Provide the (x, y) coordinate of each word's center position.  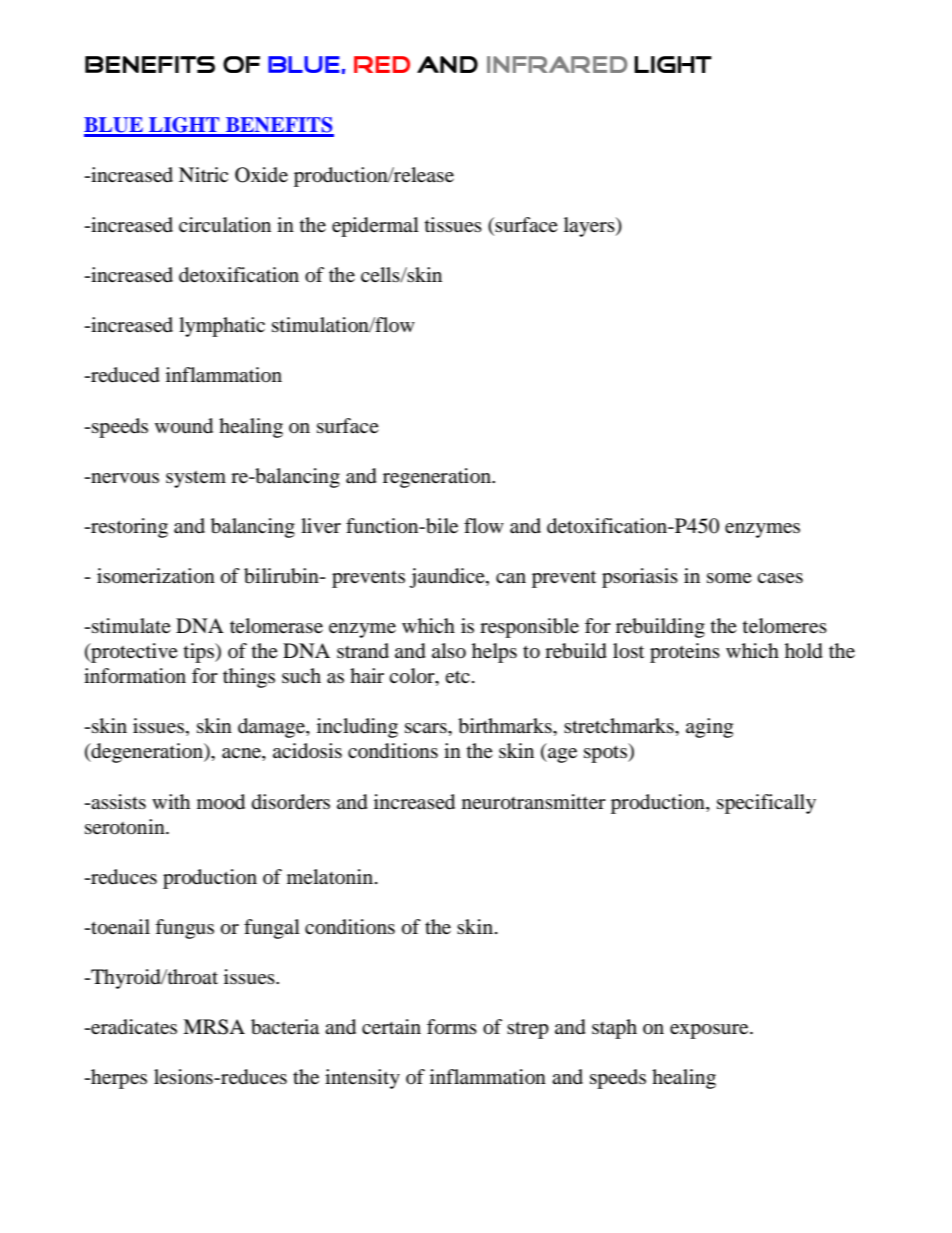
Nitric (203, 174)
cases (780, 578)
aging (709, 728)
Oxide (261, 175)
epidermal (375, 227)
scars (427, 728)
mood (221, 802)
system (196, 479)
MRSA (214, 1027)
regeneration (438, 478)
